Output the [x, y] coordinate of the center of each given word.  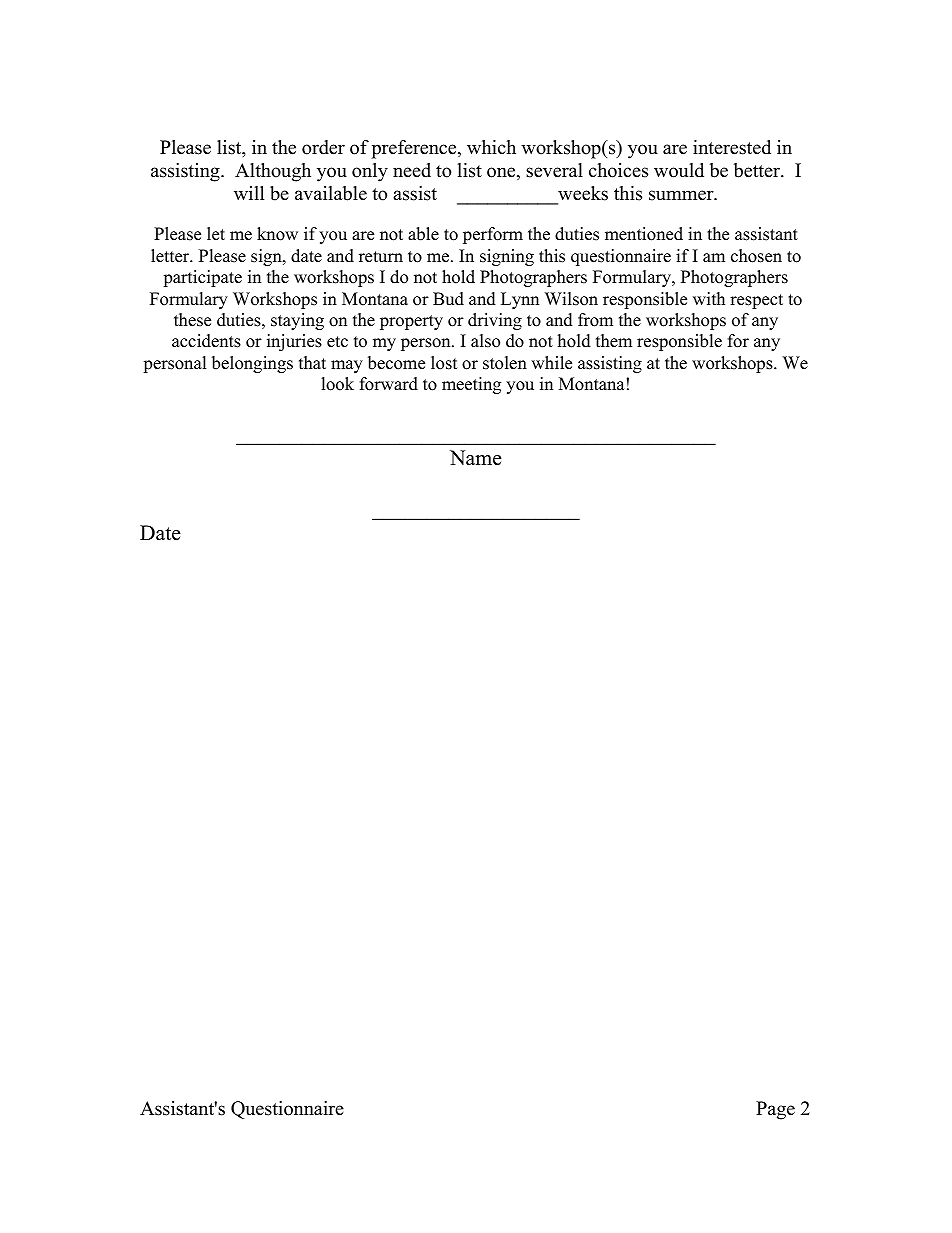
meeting [471, 385]
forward [389, 384]
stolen [505, 363]
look [337, 384]
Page [775, 1110]
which [491, 147]
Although [273, 172]
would [679, 170]
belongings [252, 364]
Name [476, 458]
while [551, 363]
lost [444, 363]
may [347, 366]
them [614, 341]
